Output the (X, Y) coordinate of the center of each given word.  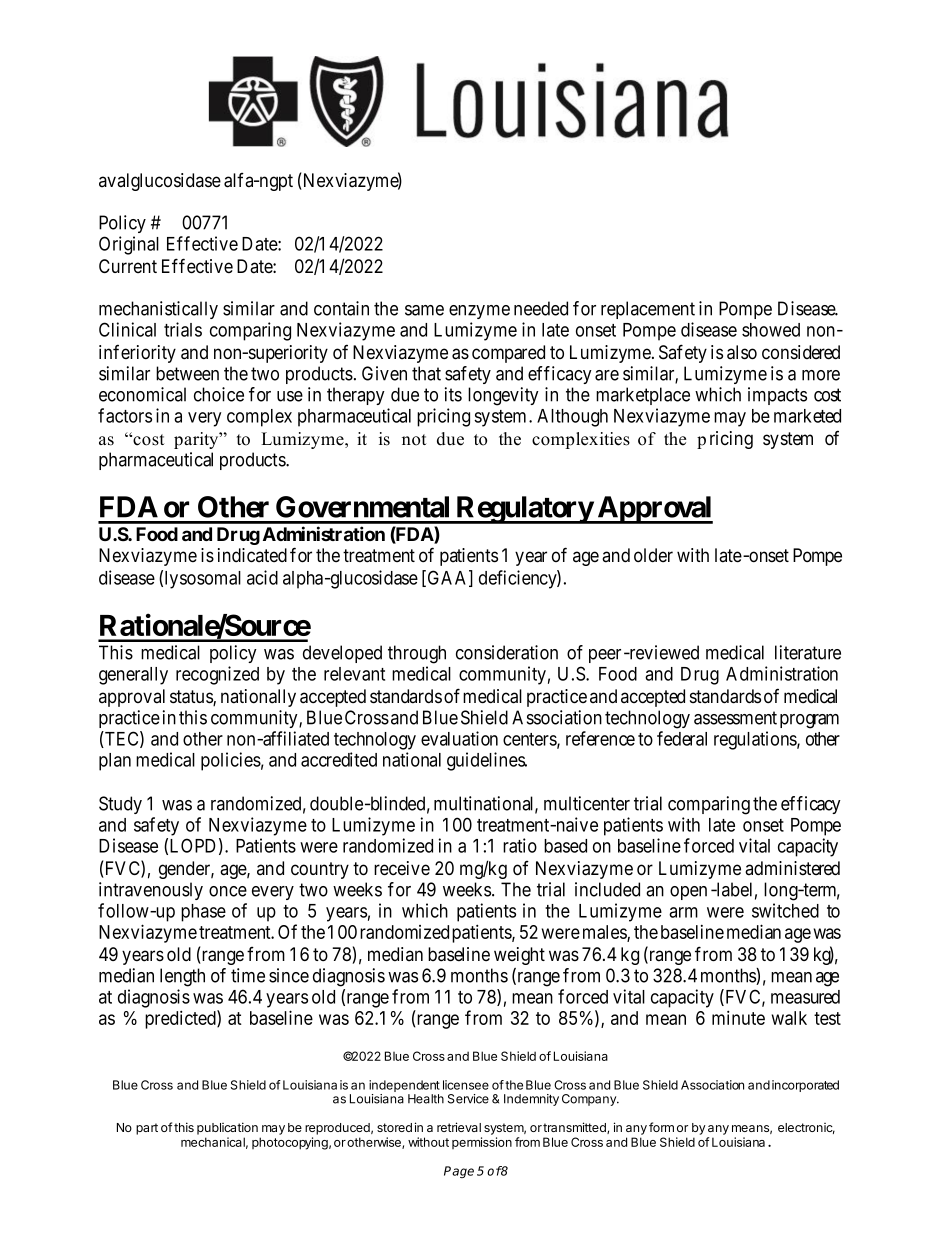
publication (227, 1128)
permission (482, 1143)
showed (771, 330)
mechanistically (158, 310)
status (192, 698)
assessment (735, 718)
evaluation (459, 738)
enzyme (479, 312)
